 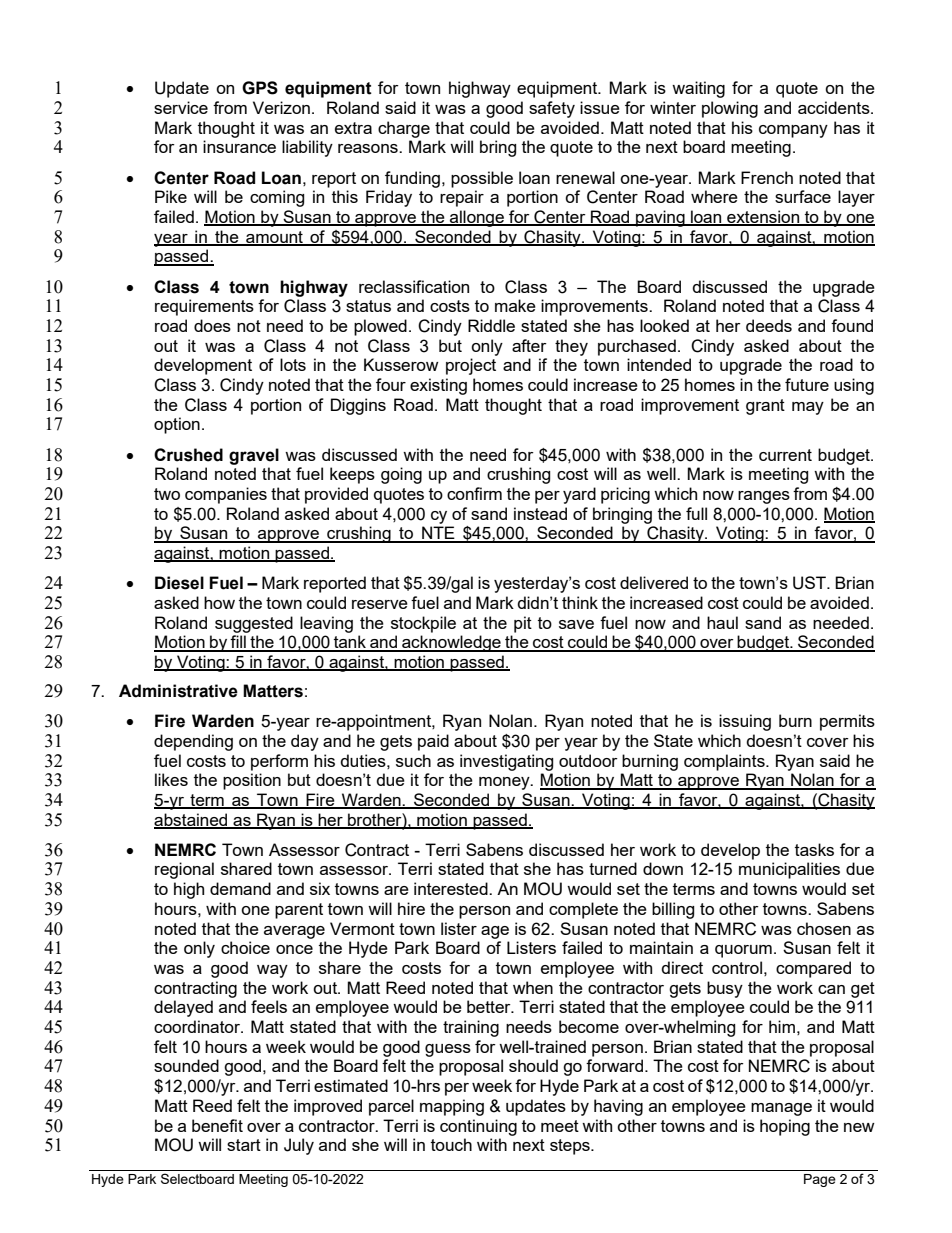 What do you see at coordinates (793, 131) in the screenshot?
I see `company` at bounding box center [793, 131].
